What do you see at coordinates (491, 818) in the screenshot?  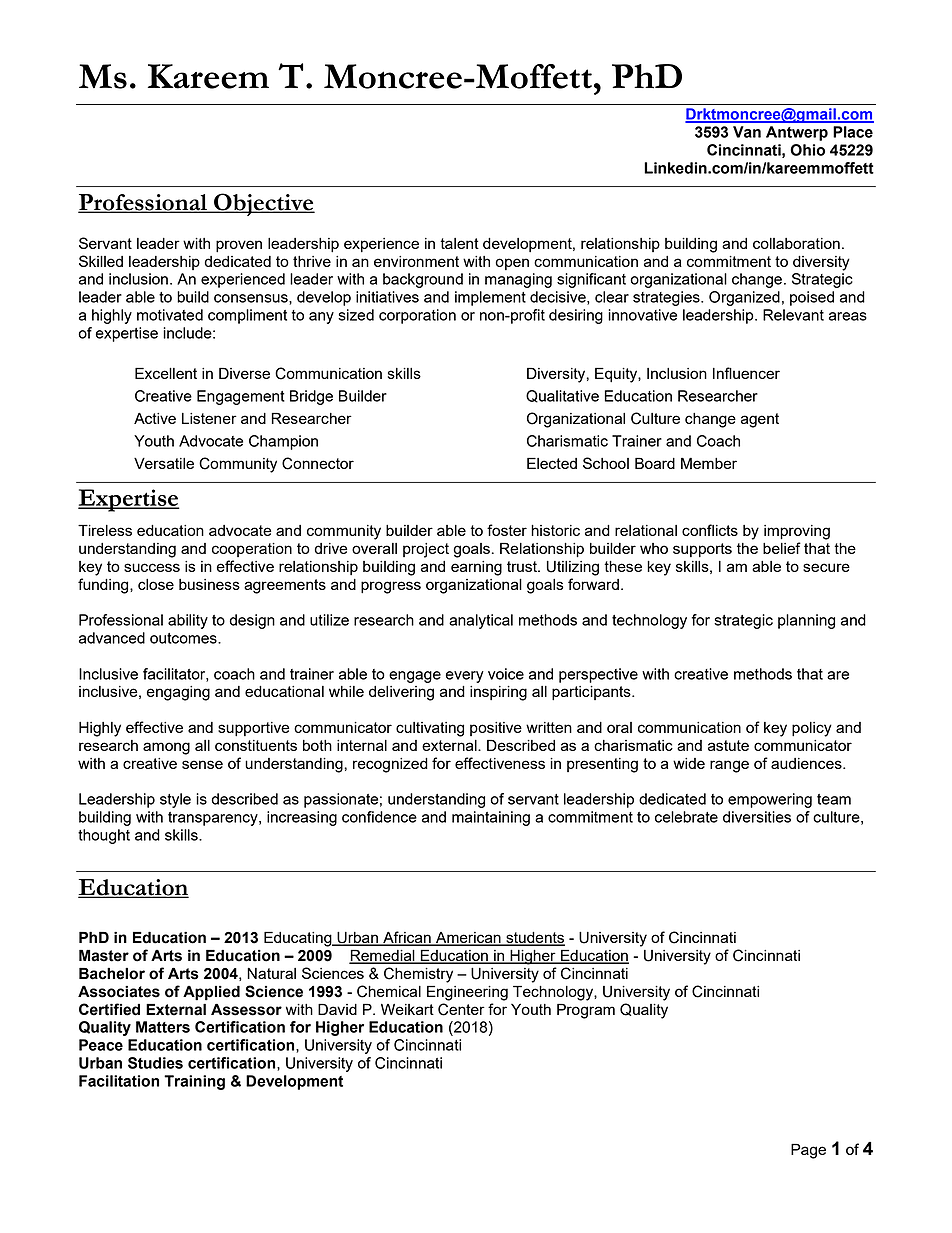 I see `maintaining` at bounding box center [491, 818].
